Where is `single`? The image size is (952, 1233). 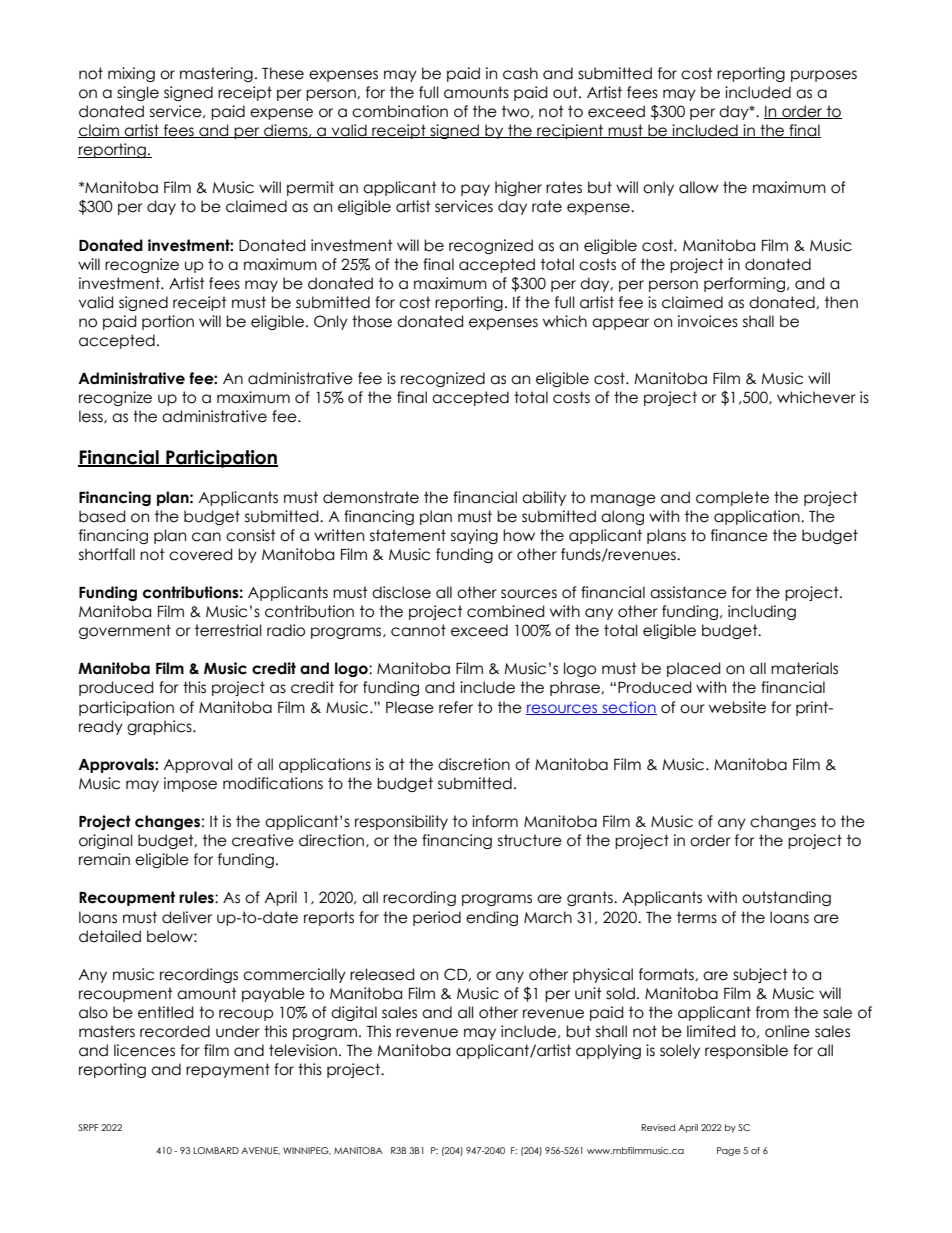 single is located at coordinates (138, 93).
